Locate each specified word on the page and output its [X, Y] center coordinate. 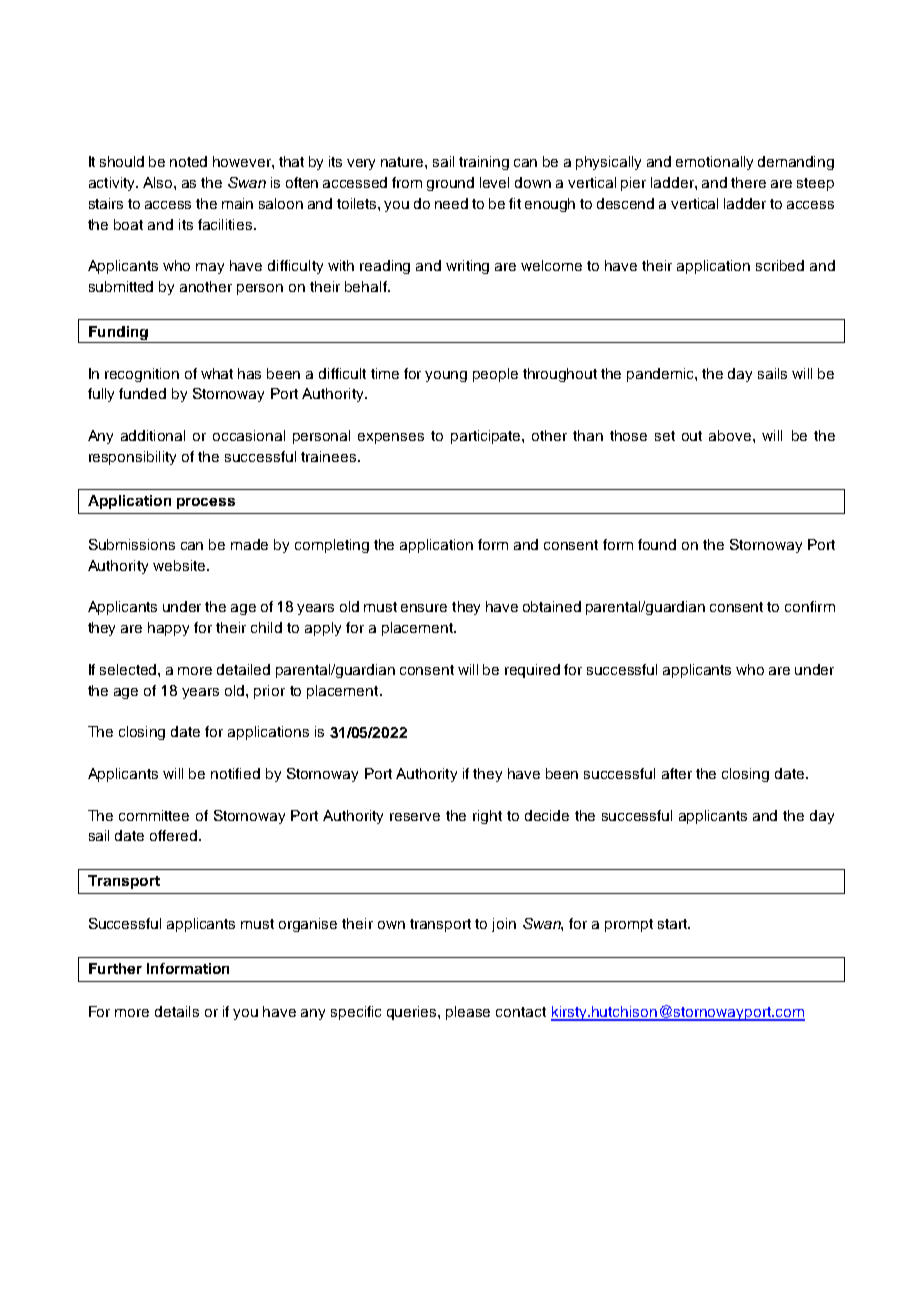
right [487, 817]
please [468, 1013]
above [730, 435]
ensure [424, 608]
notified [235, 773]
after [677, 773]
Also [159, 182]
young [446, 376]
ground [450, 184]
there [748, 182]
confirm [810, 606]
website [180, 565]
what [217, 373]
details [177, 1011]
